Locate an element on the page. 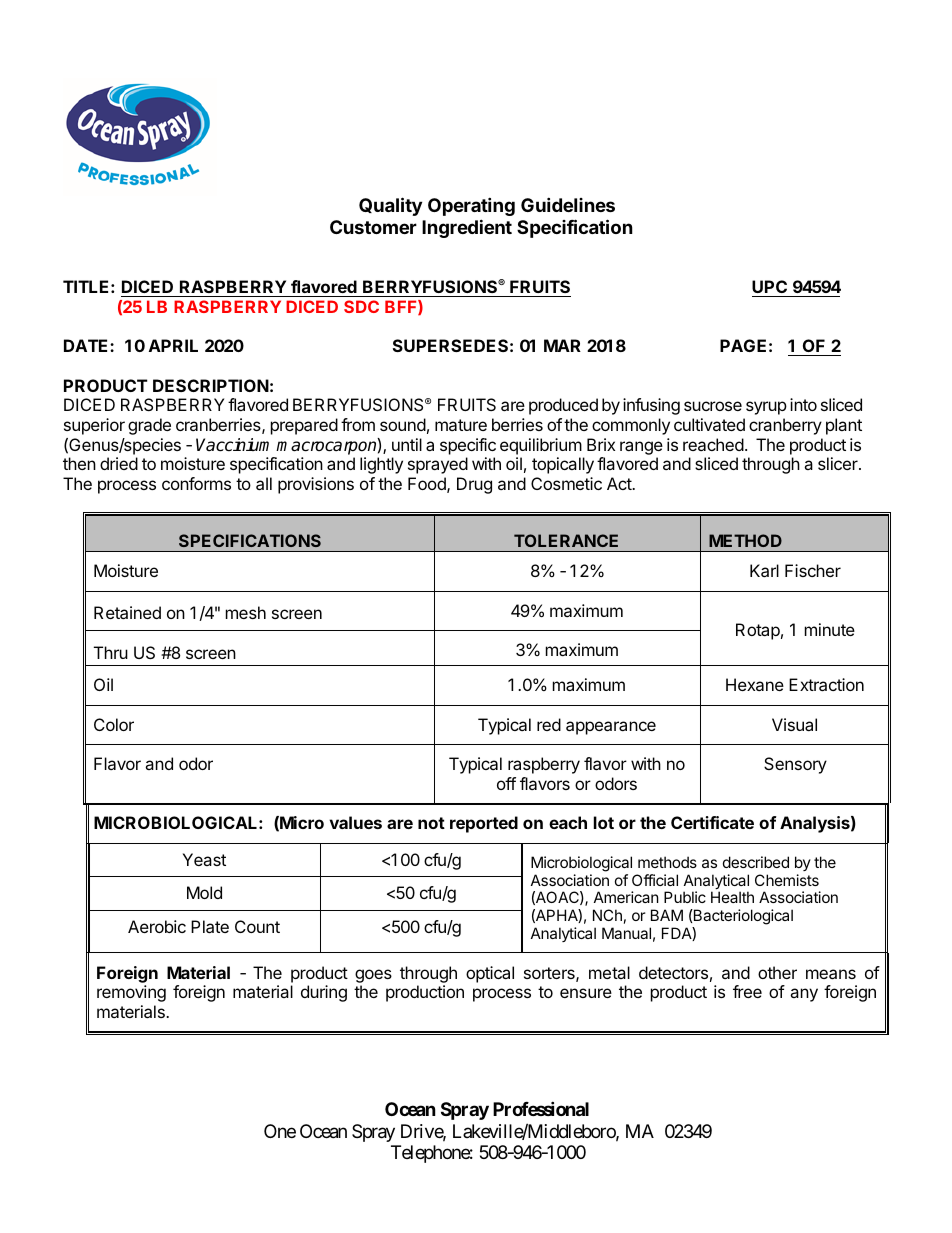 The image size is (952, 1233). Hexane is located at coordinates (755, 684).
